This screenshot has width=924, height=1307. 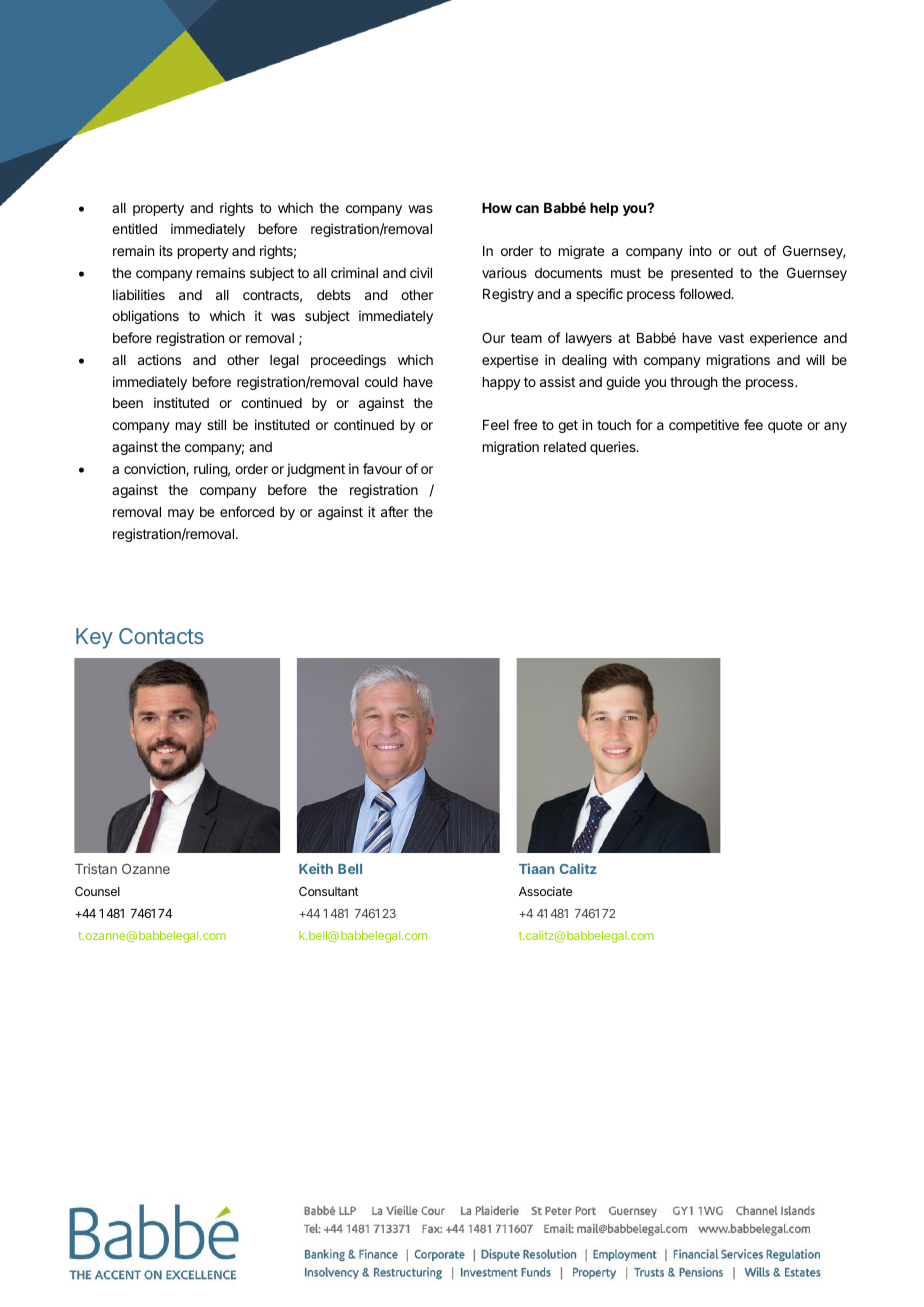 What do you see at coordinates (614, 448) in the screenshot?
I see `queries` at bounding box center [614, 448].
